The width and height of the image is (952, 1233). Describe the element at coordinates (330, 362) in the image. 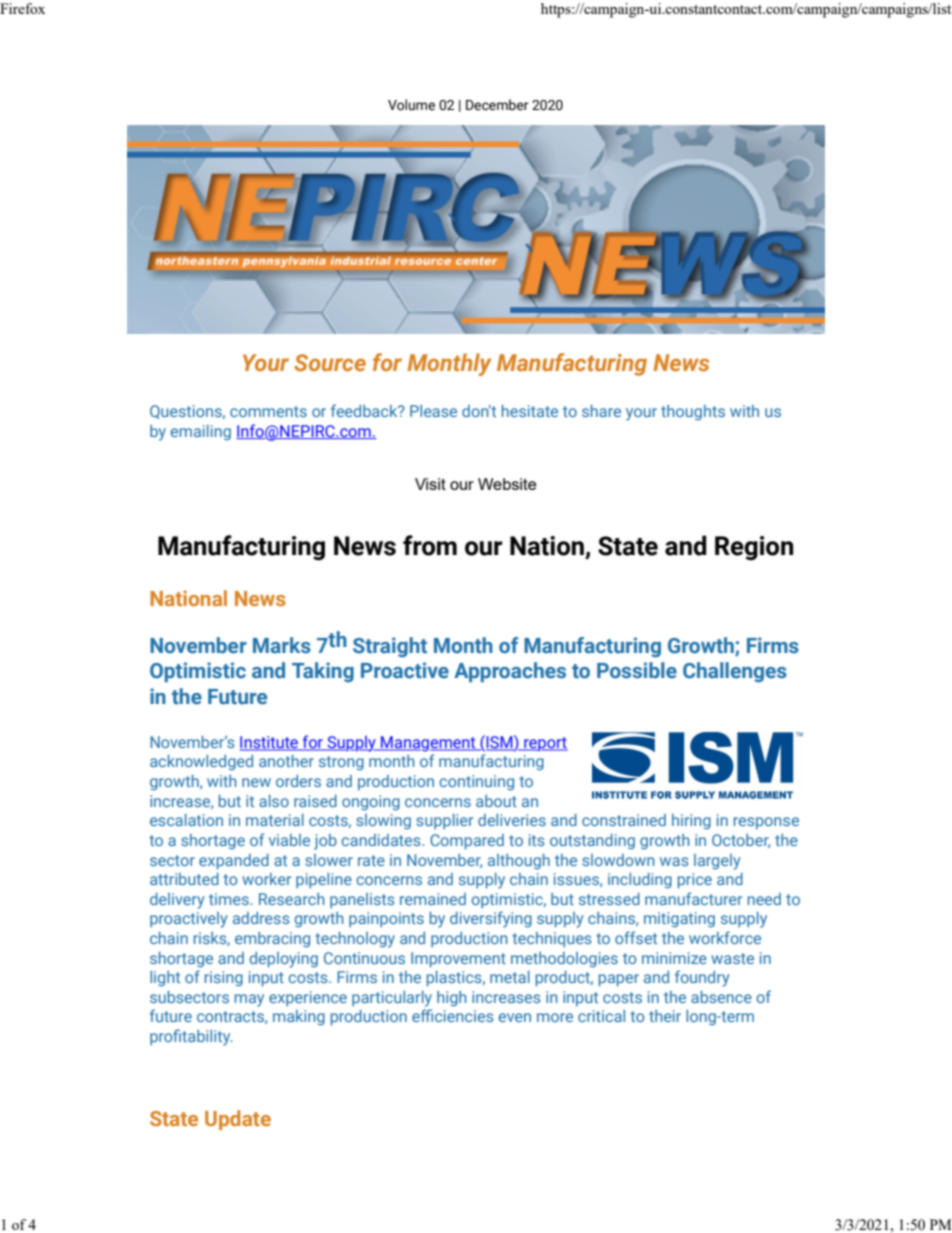

I see `Source` at that location.
